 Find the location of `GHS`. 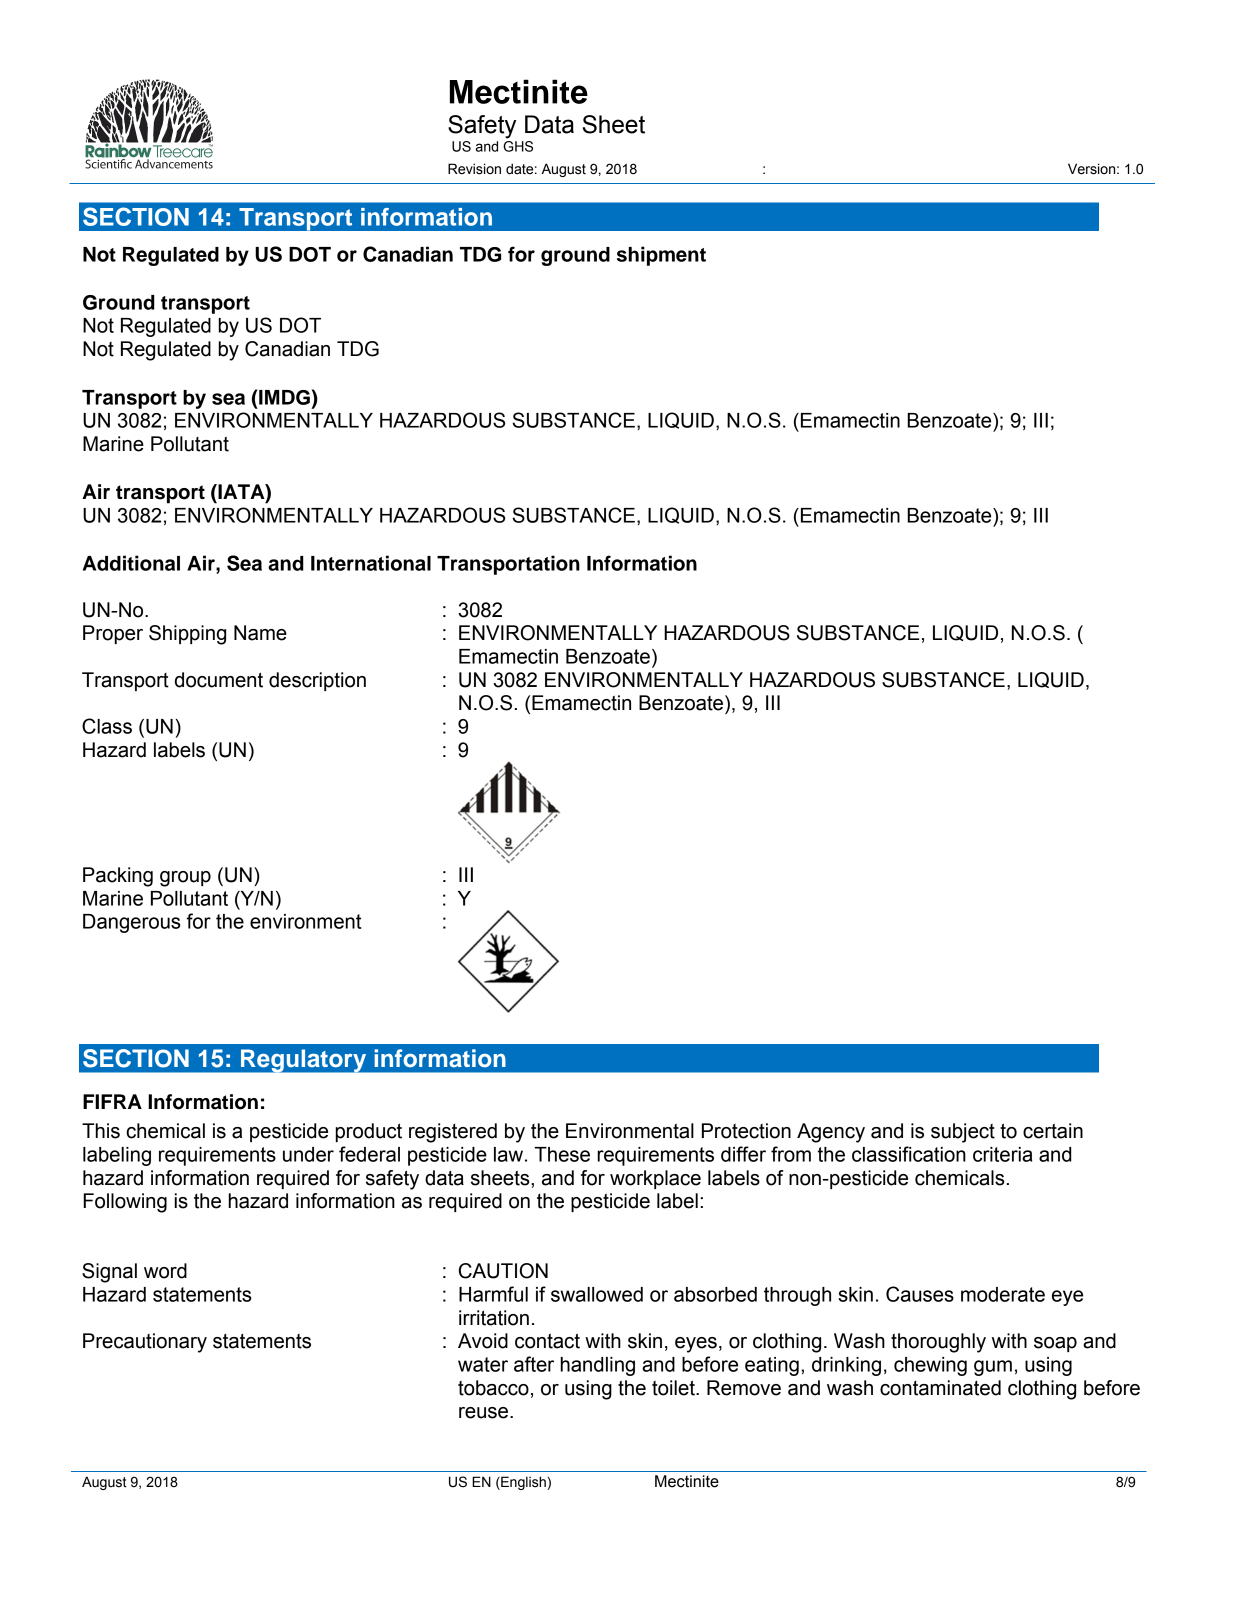

GHS is located at coordinates (518, 146).
